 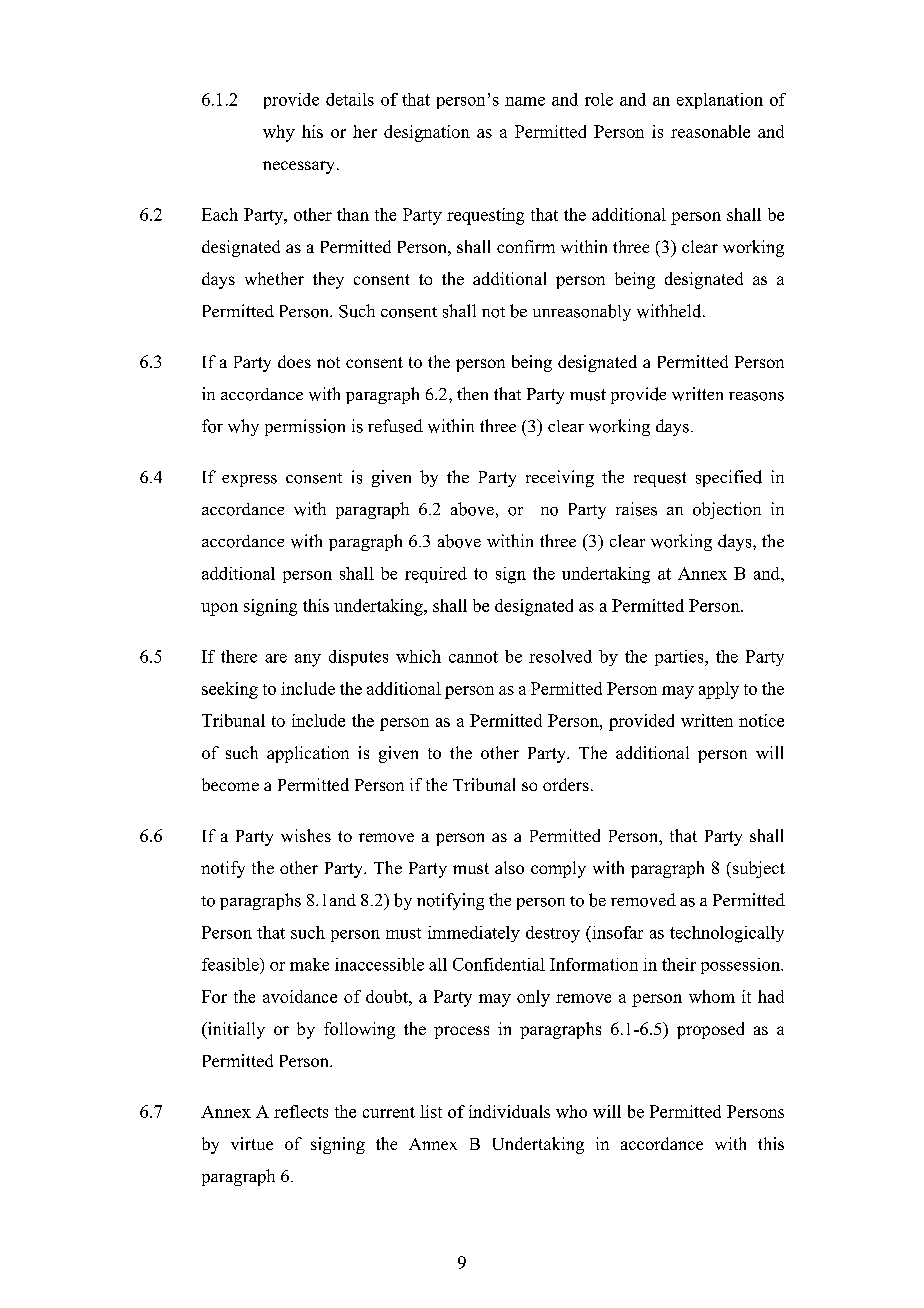 I want to click on subject, so click(x=757, y=869).
